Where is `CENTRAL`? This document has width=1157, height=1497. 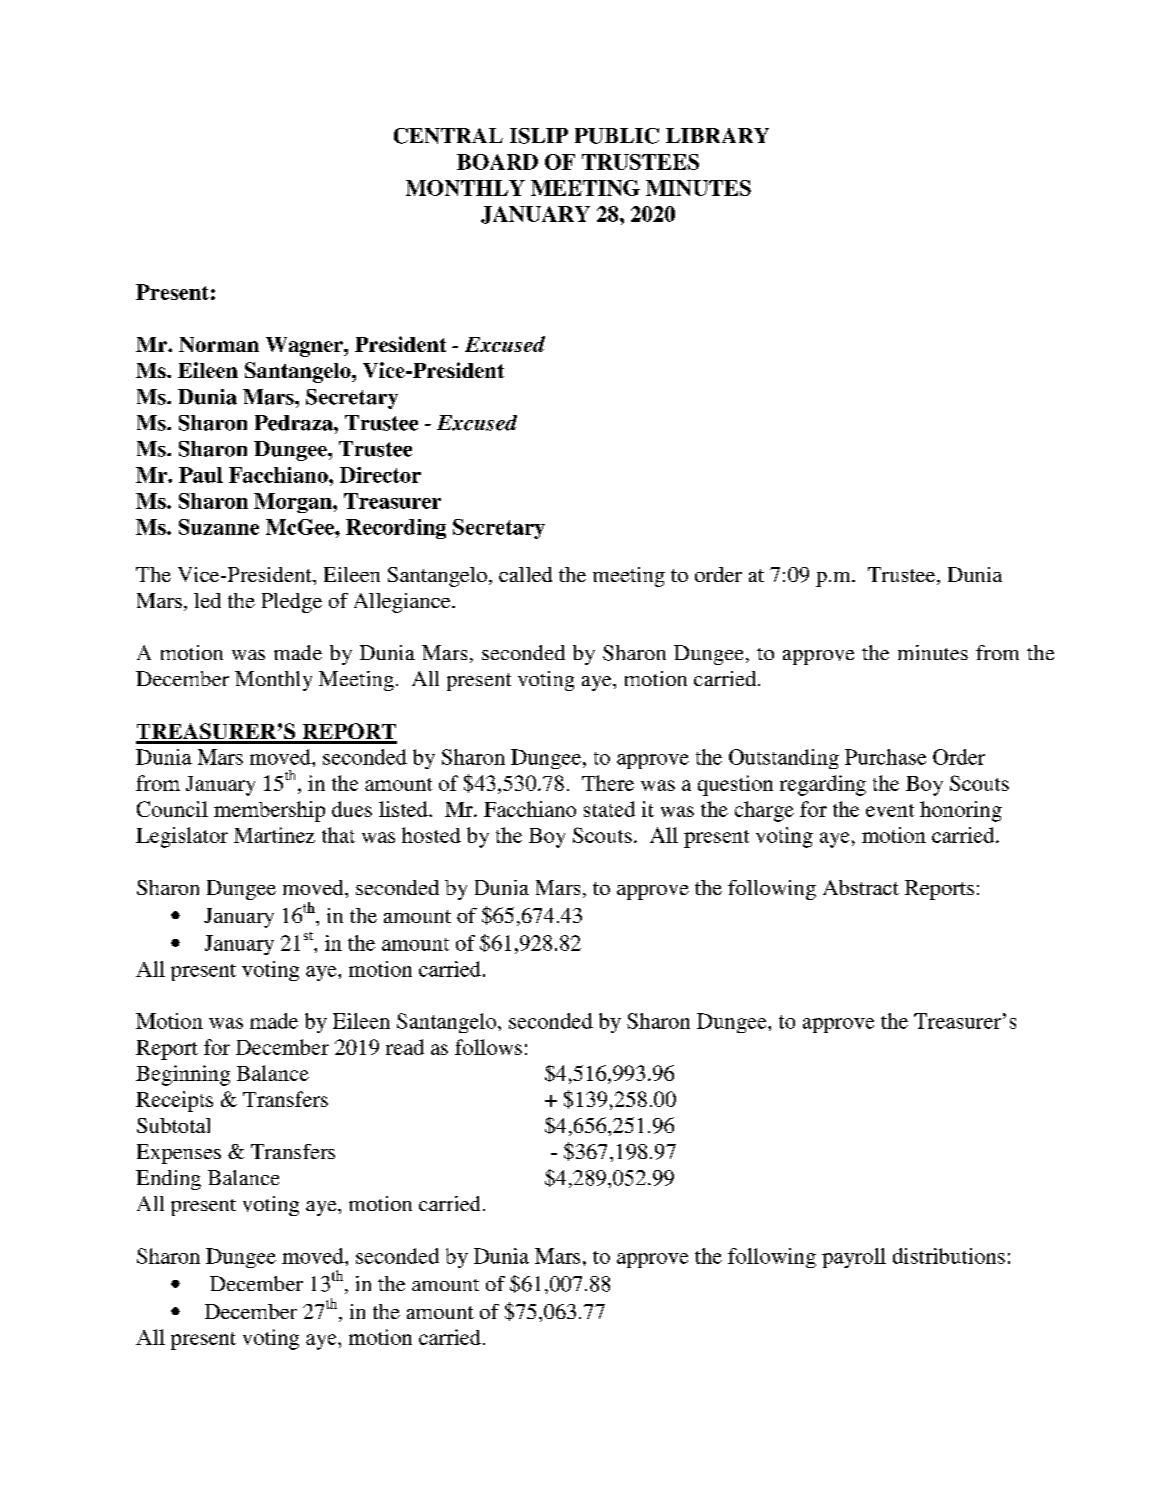 CENTRAL is located at coordinates (448, 136).
